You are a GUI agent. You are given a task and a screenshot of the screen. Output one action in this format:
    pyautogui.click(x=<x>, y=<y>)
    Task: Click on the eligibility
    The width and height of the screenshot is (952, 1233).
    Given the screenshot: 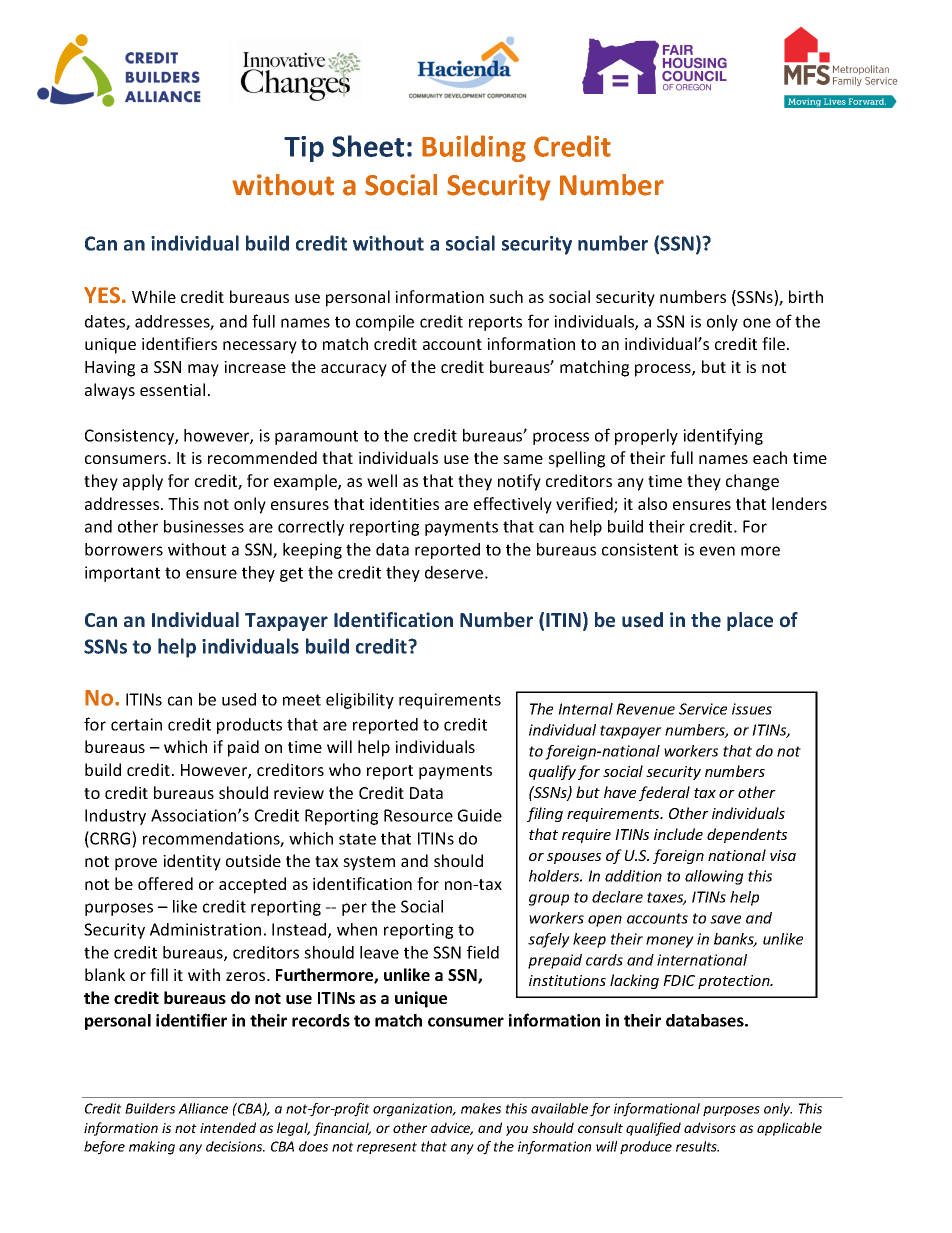 What is the action you would take?
    pyautogui.click(x=360, y=701)
